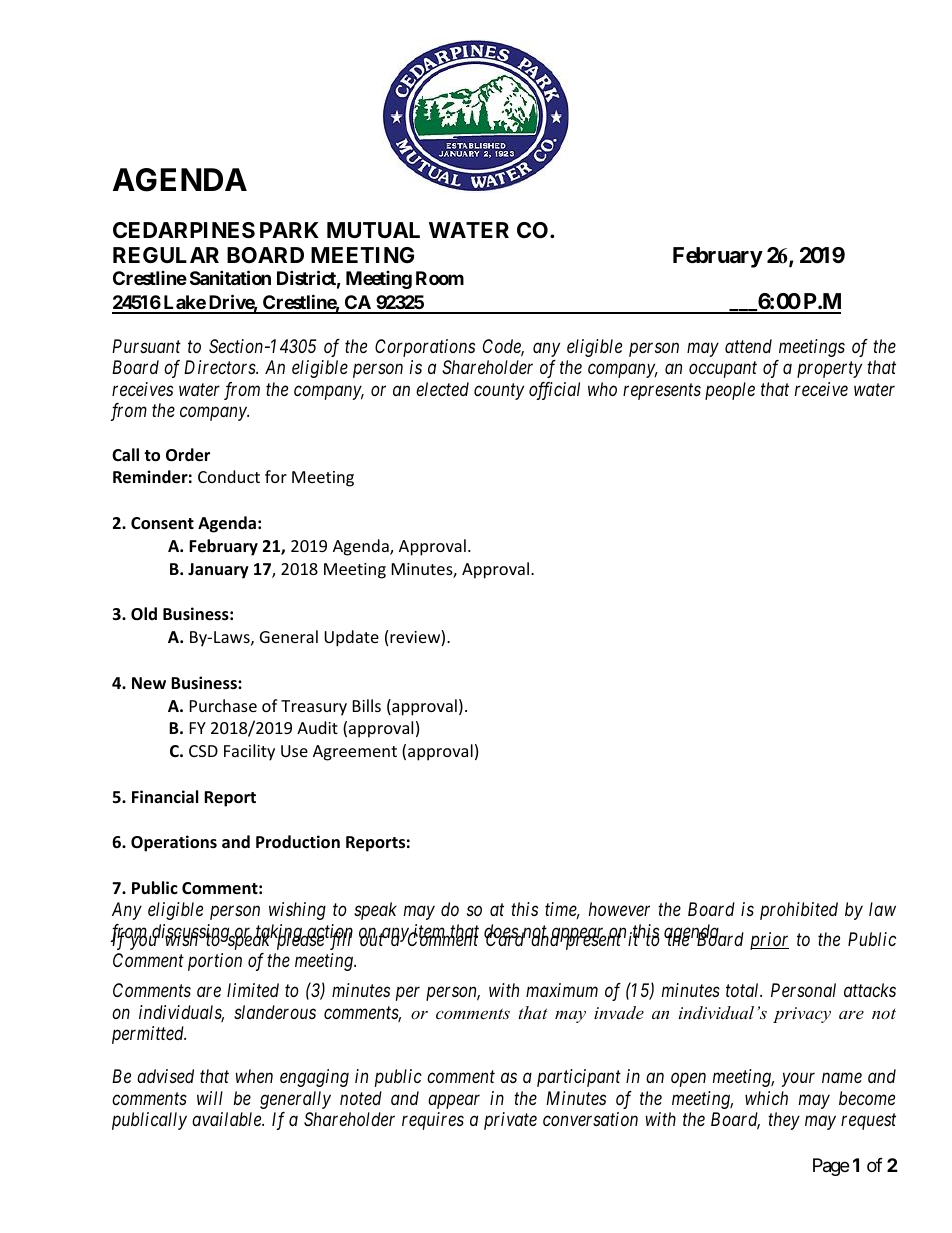 Image resolution: width=952 pixels, height=1233 pixels. What do you see at coordinates (218, 571) in the screenshot?
I see `January` at bounding box center [218, 571].
